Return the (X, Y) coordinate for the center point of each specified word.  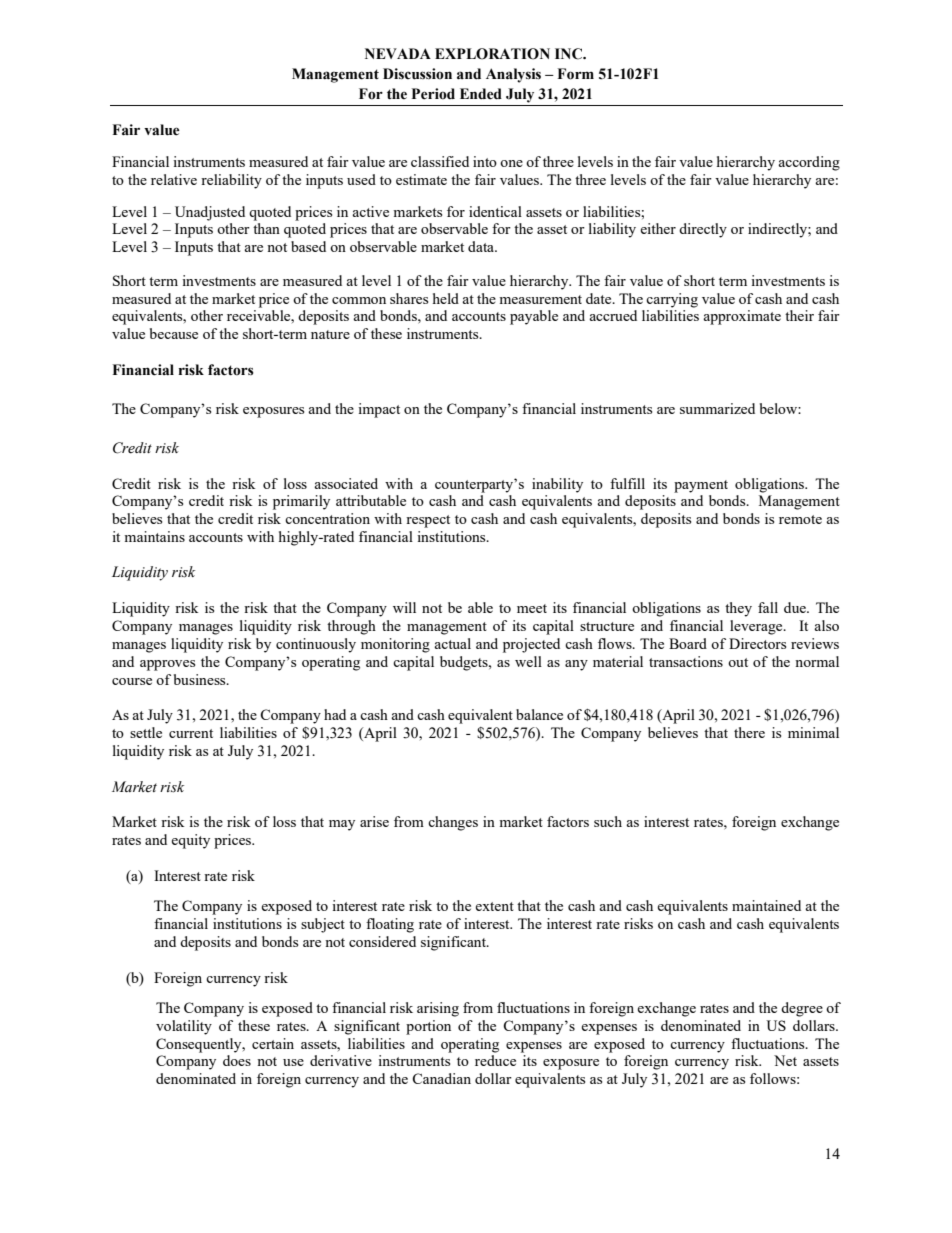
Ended (481, 94)
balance (539, 714)
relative (174, 179)
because (174, 333)
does (237, 1060)
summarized (717, 408)
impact (379, 410)
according (809, 163)
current (191, 733)
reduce (495, 1060)
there (749, 732)
